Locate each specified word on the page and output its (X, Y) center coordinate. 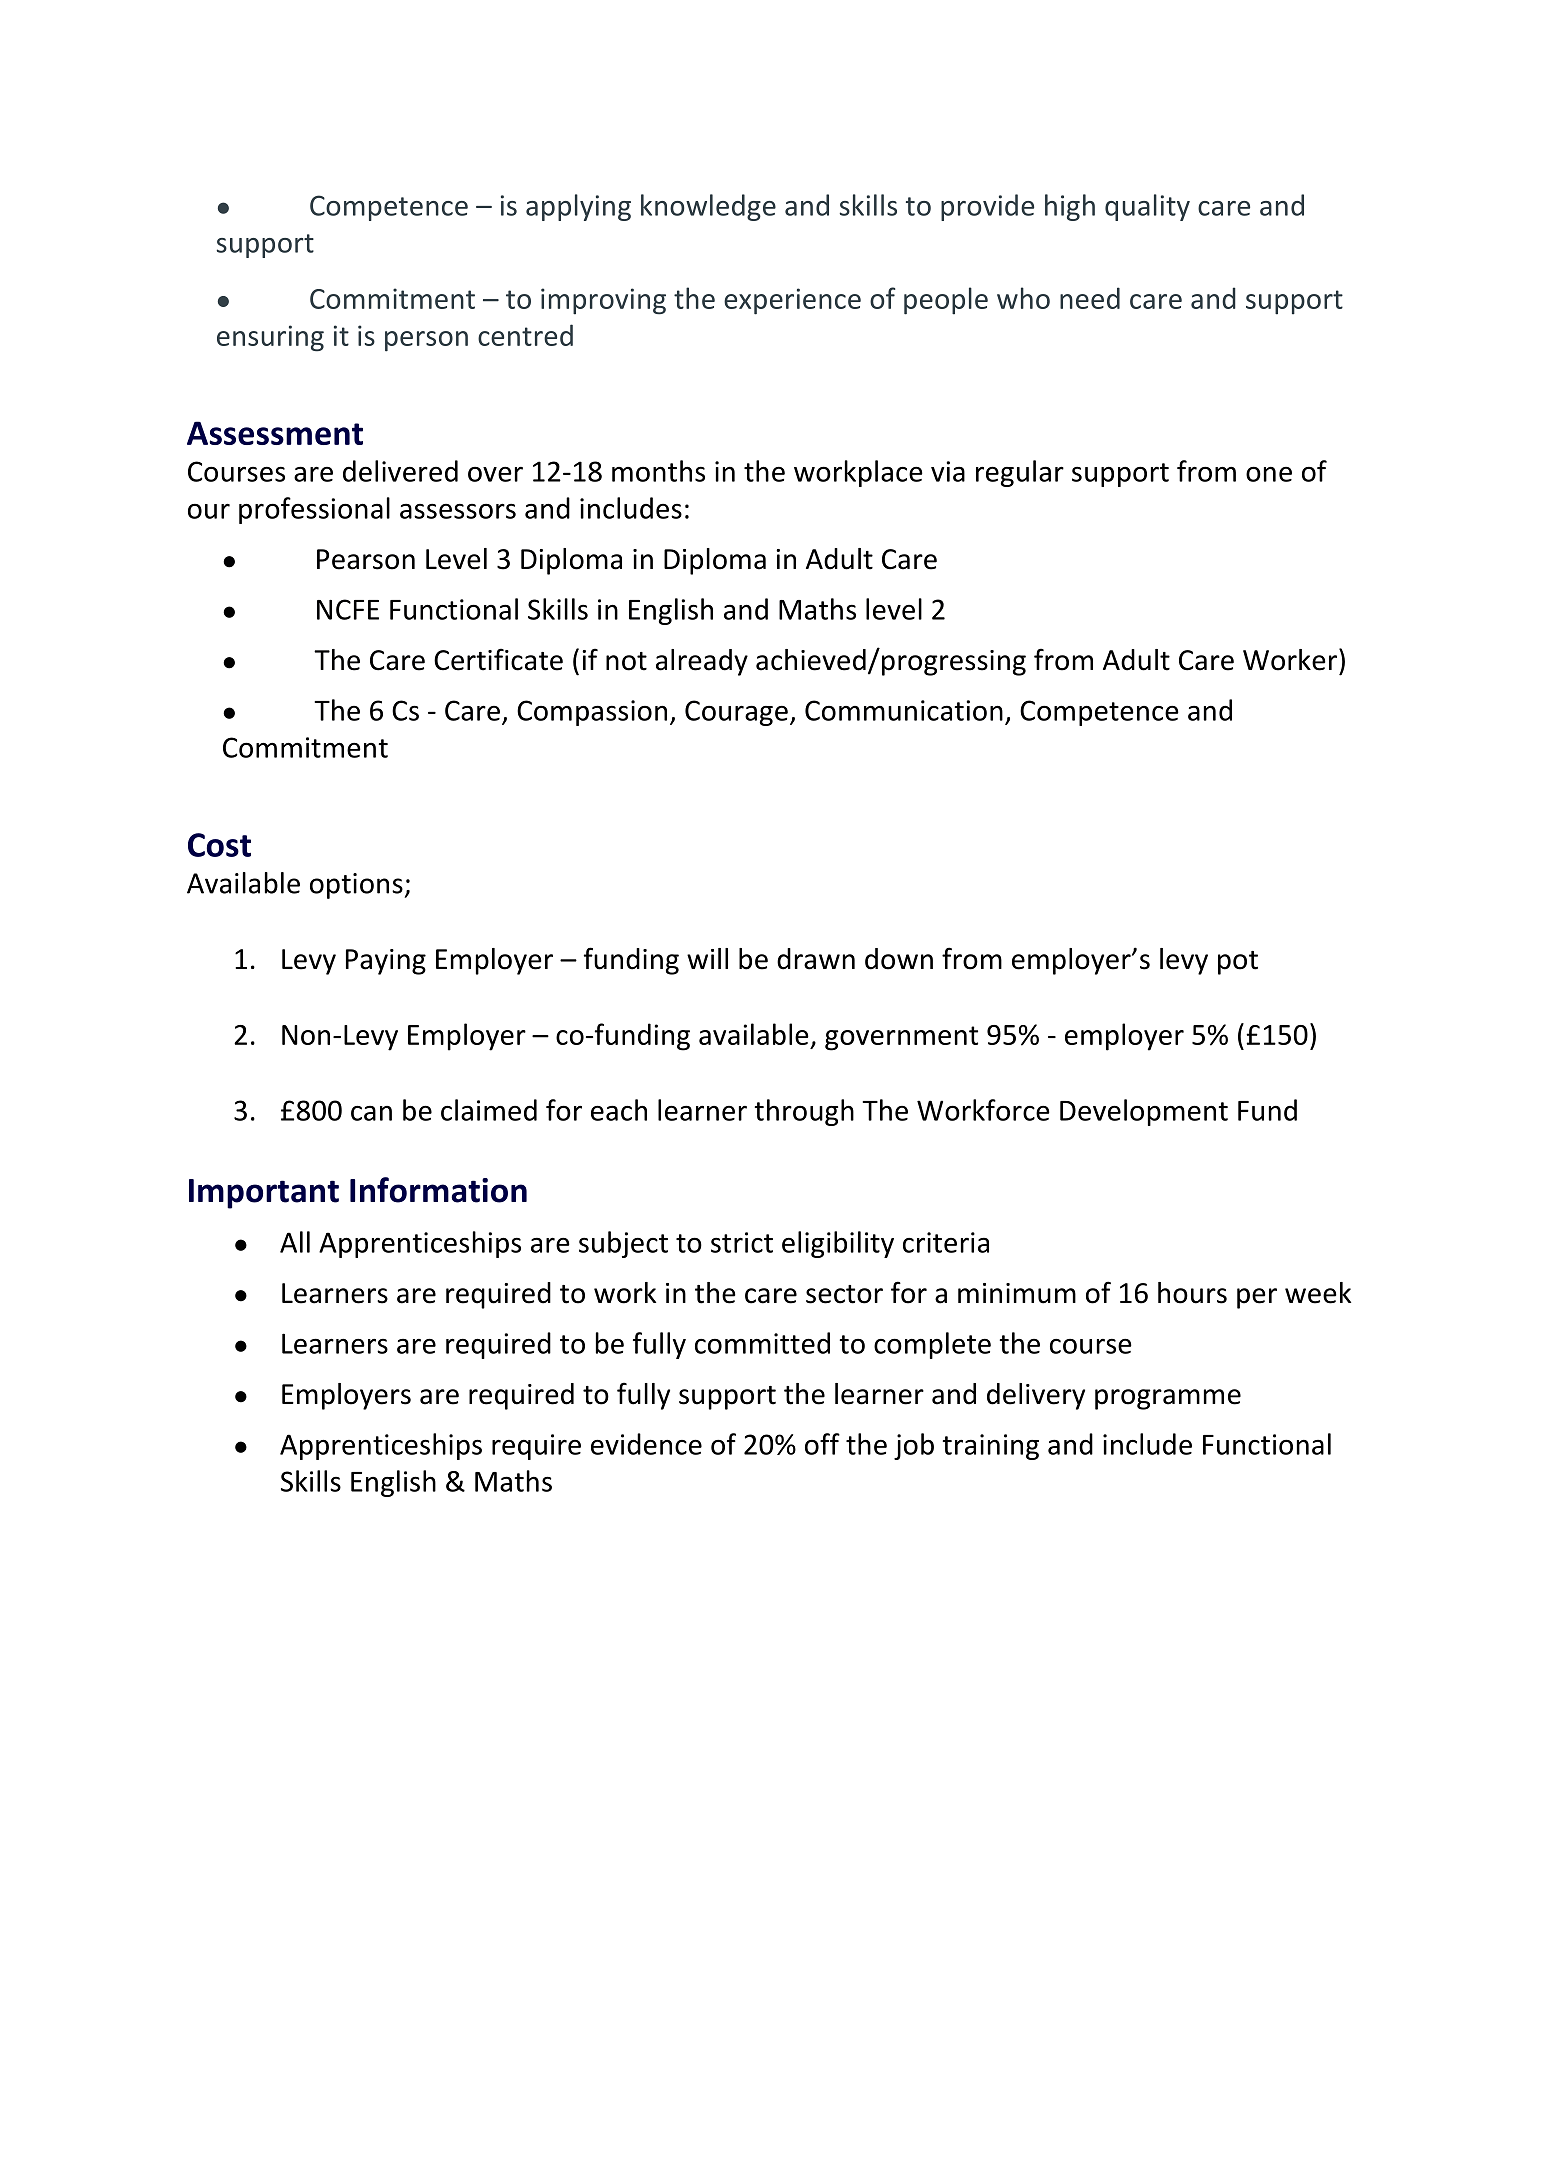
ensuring (270, 338)
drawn (816, 959)
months (658, 471)
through (804, 1112)
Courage (736, 713)
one (1269, 474)
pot (1238, 963)
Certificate (498, 659)
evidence (646, 1444)
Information (438, 1190)
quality (1147, 207)
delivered (400, 471)
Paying (386, 962)
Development (1144, 1112)
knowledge (708, 207)
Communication (904, 710)
